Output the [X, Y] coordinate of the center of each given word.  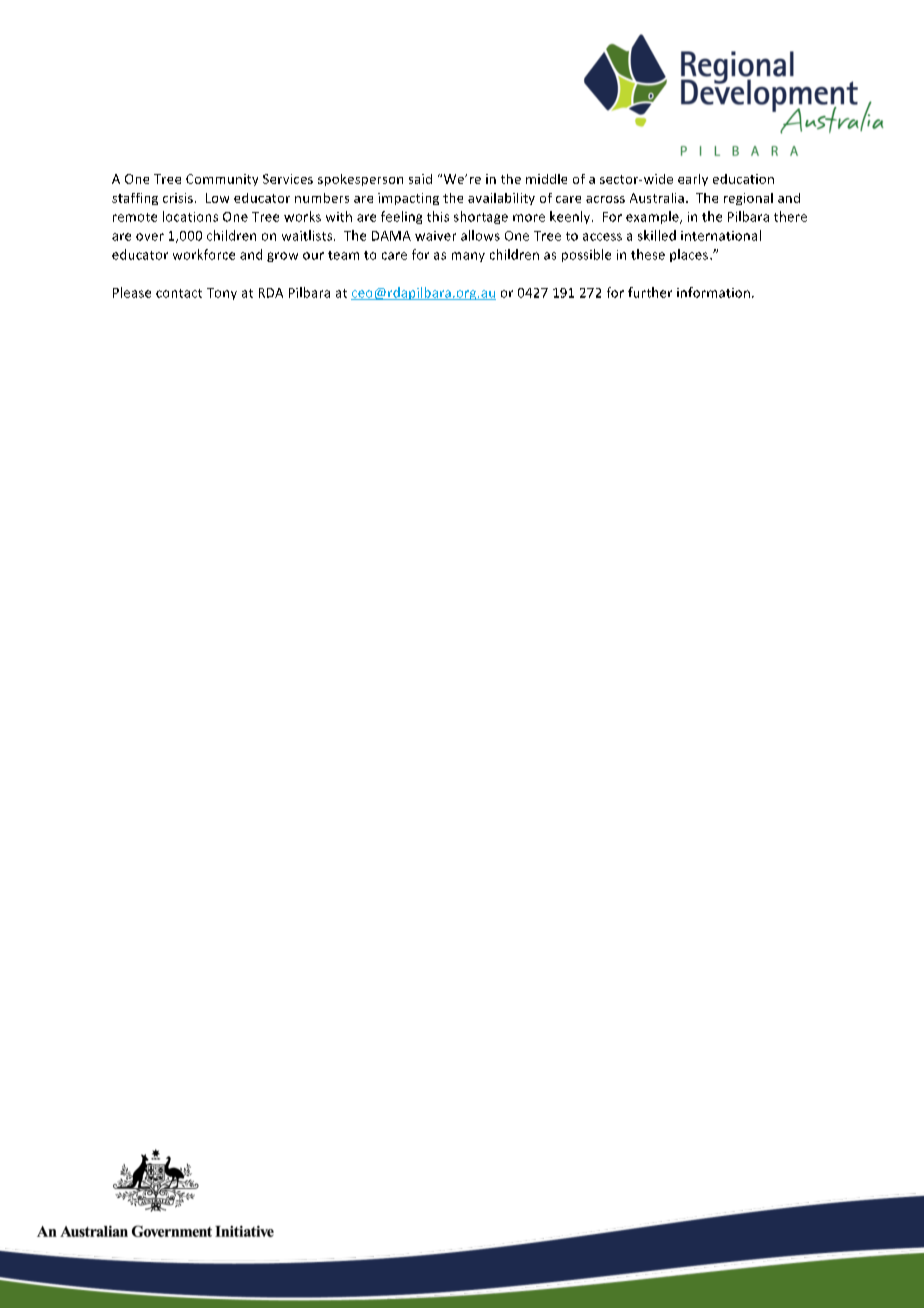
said [420, 179]
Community [222, 180]
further [650, 292]
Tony [222, 294]
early [693, 180]
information [713, 292]
